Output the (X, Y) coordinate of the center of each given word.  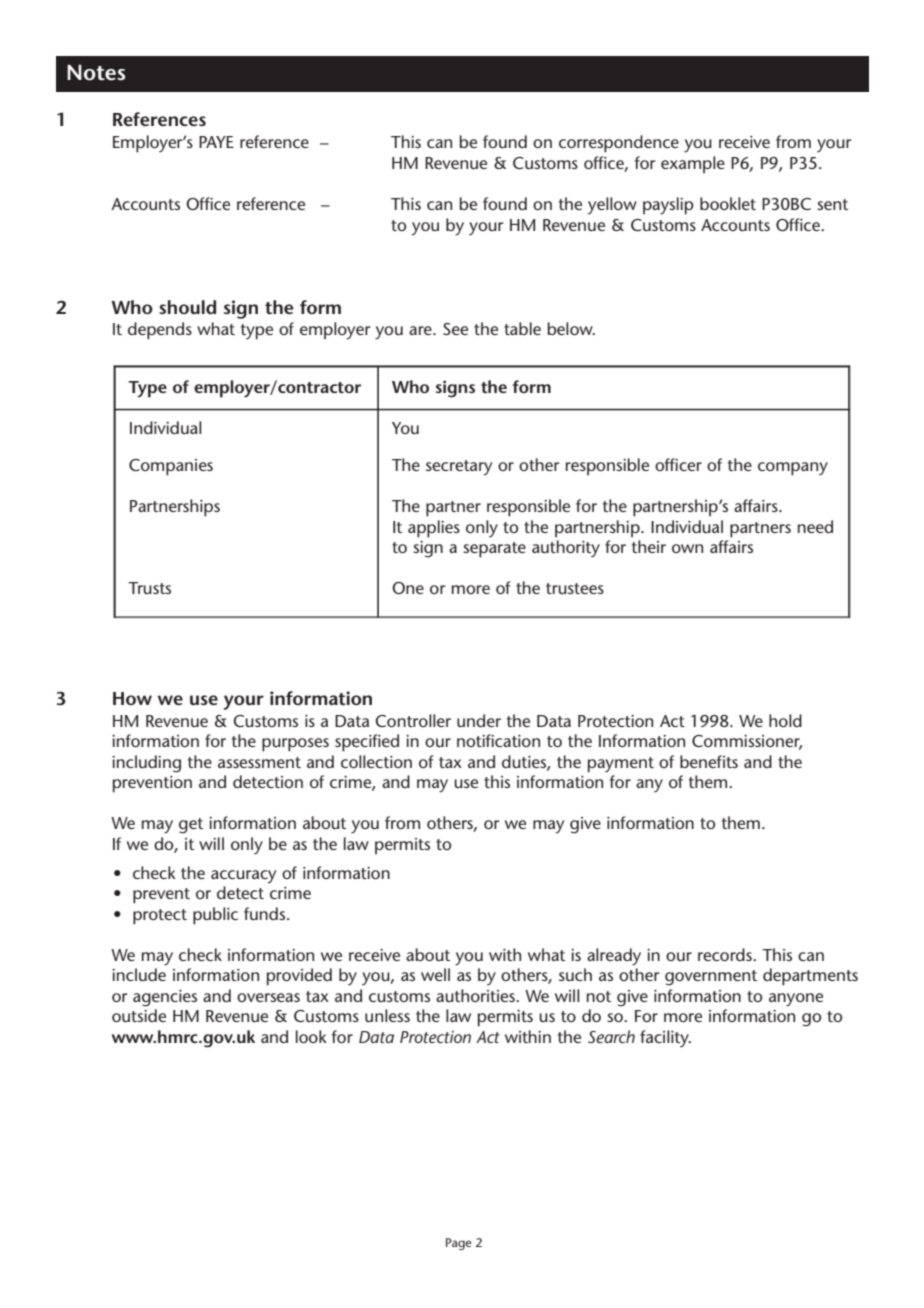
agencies (165, 998)
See (455, 329)
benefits (709, 761)
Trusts (149, 588)
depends (160, 331)
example (693, 165)
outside (139, 1015)
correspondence (619, 144)
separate (494, 550)
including (146, 764)
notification (498, 740)
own (687, 548)
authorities (476, 995)
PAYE (216, 142)
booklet (728, 203)
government (711, 978)
